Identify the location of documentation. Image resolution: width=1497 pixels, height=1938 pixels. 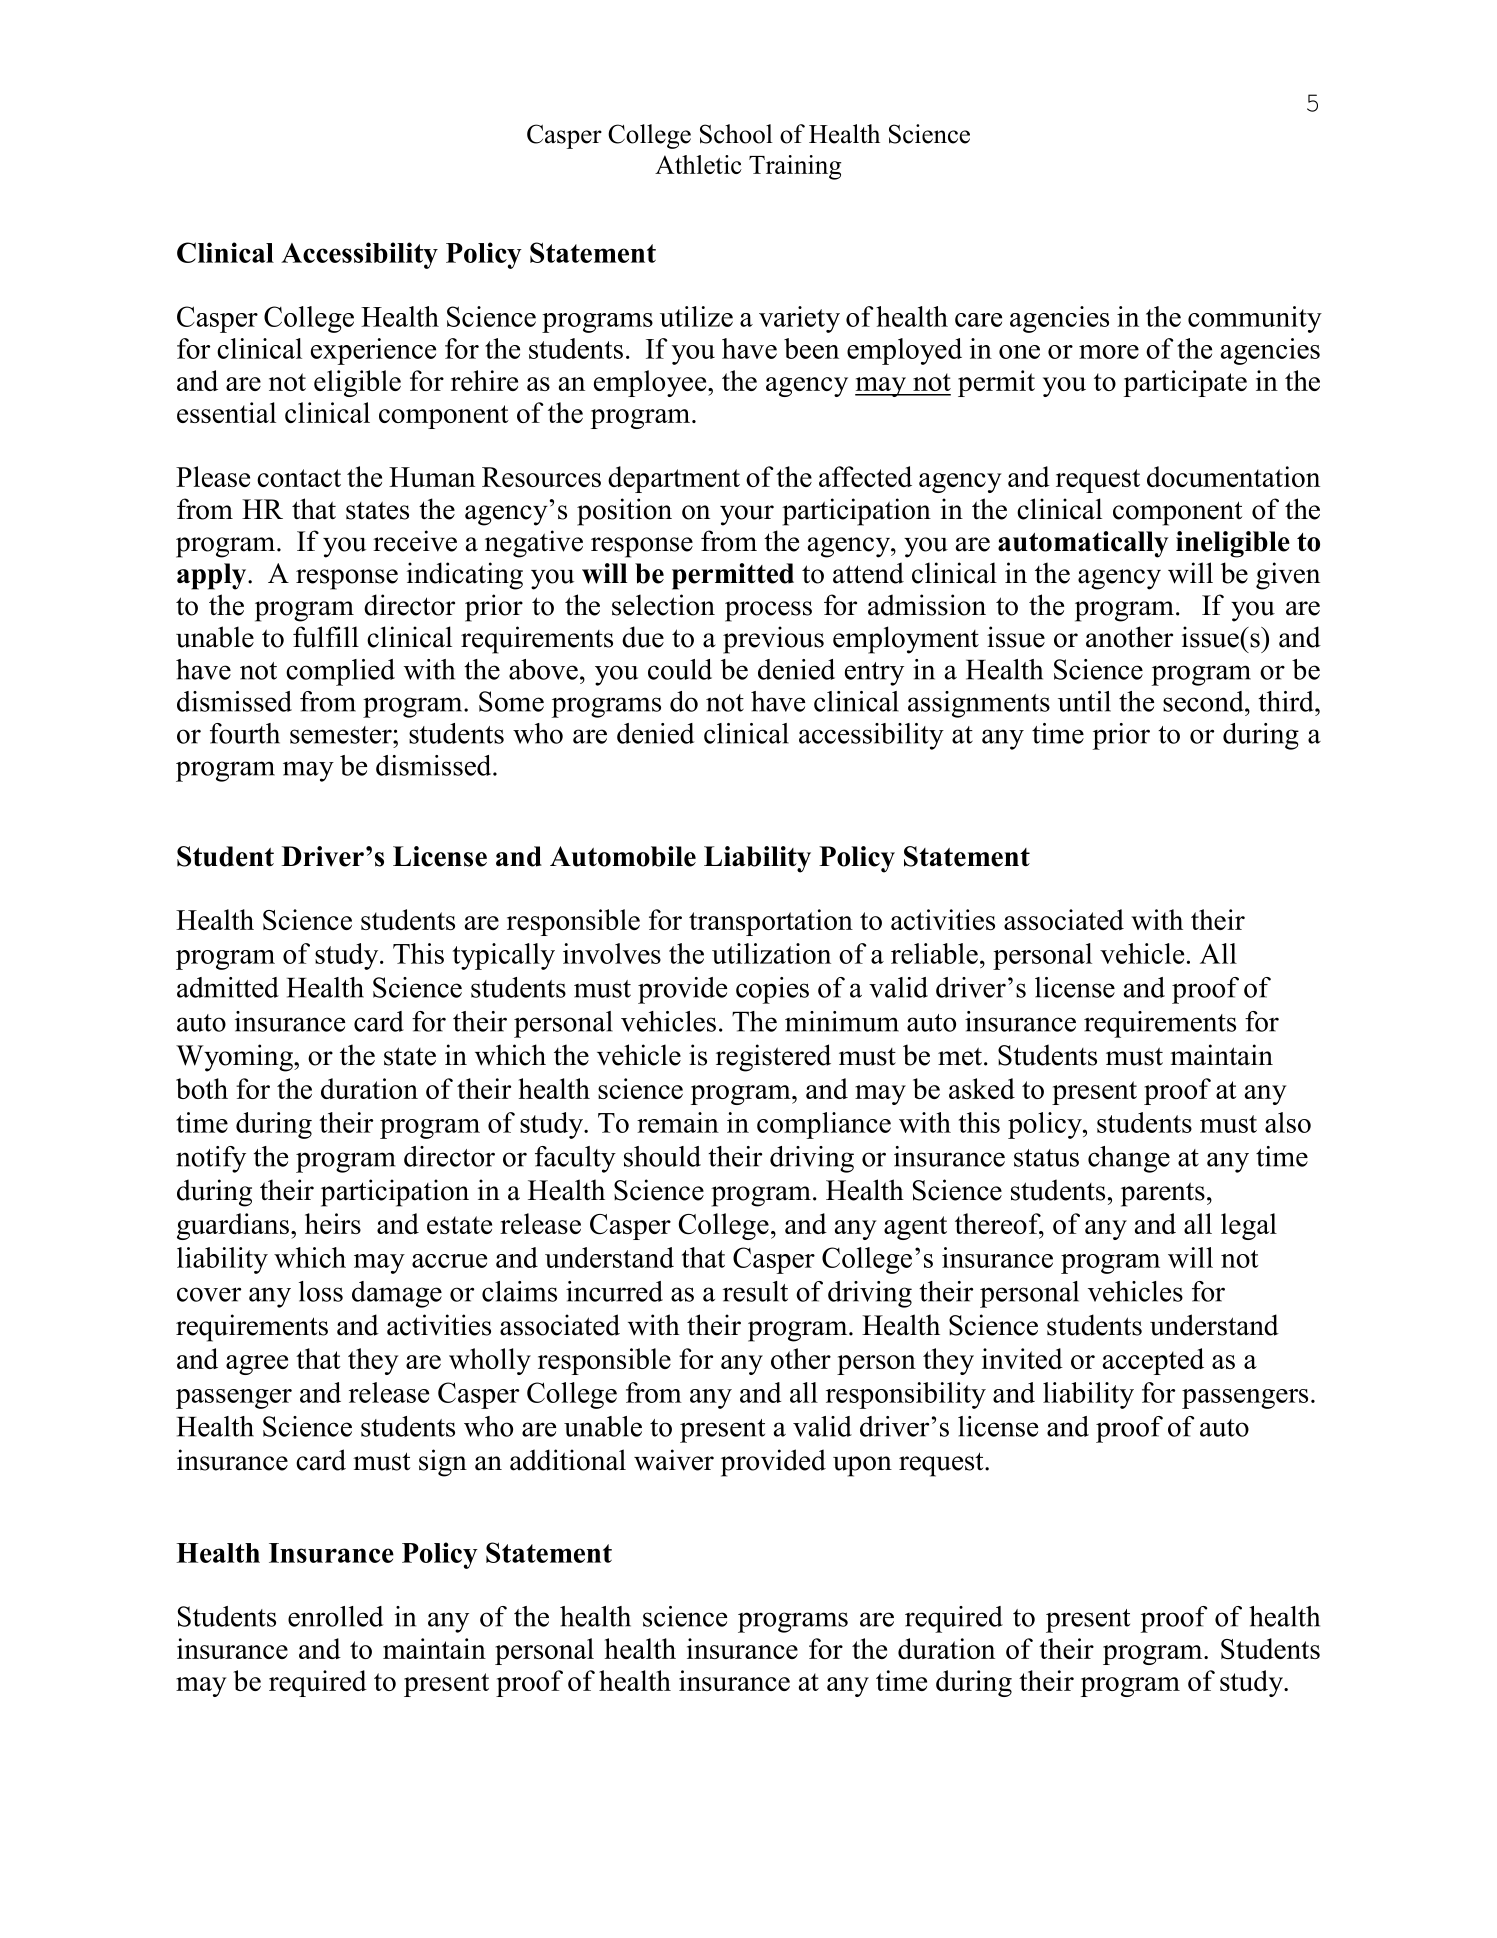
(1233, 476).
